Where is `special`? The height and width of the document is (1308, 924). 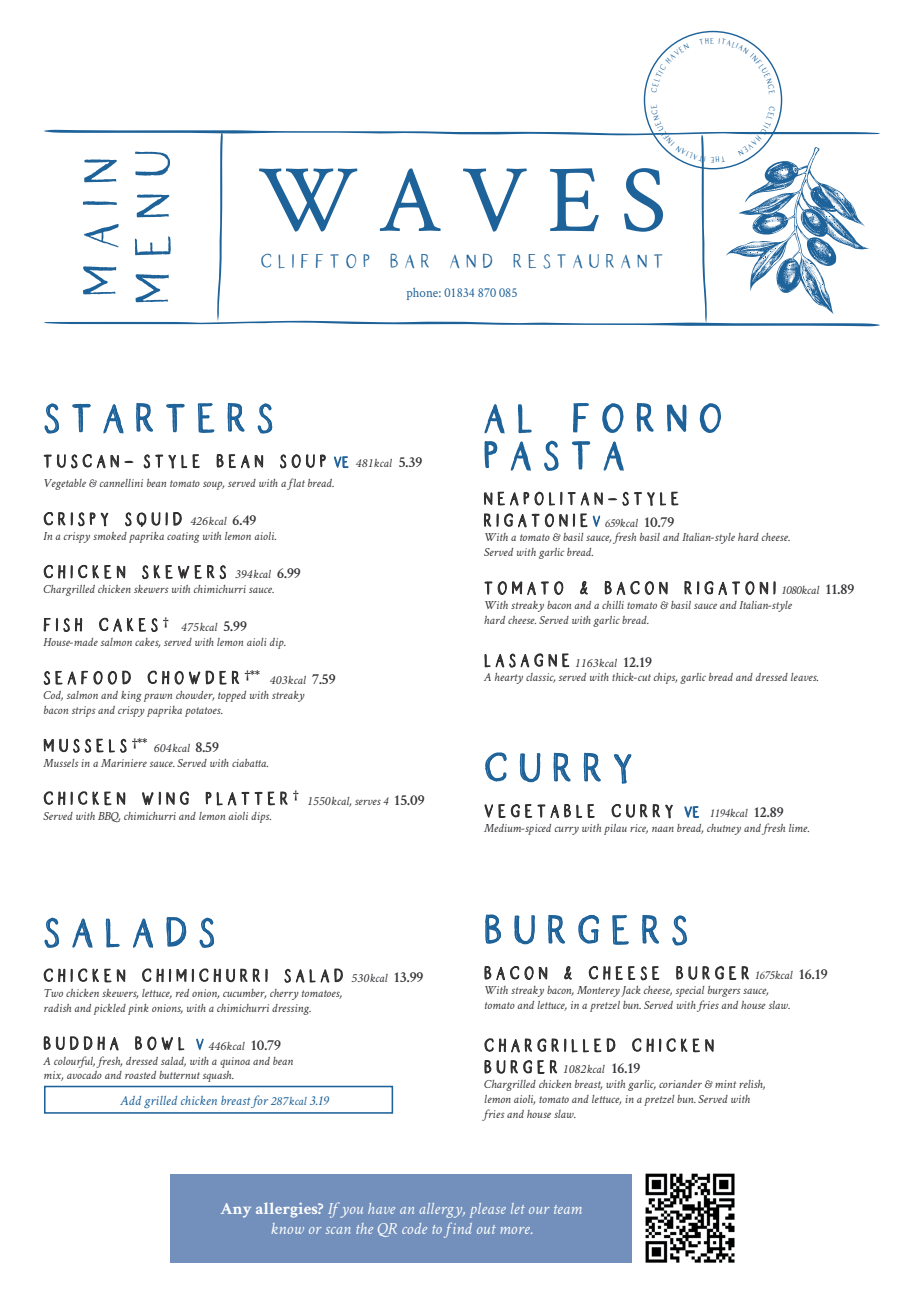 special is located at coordinates (690, 991).
